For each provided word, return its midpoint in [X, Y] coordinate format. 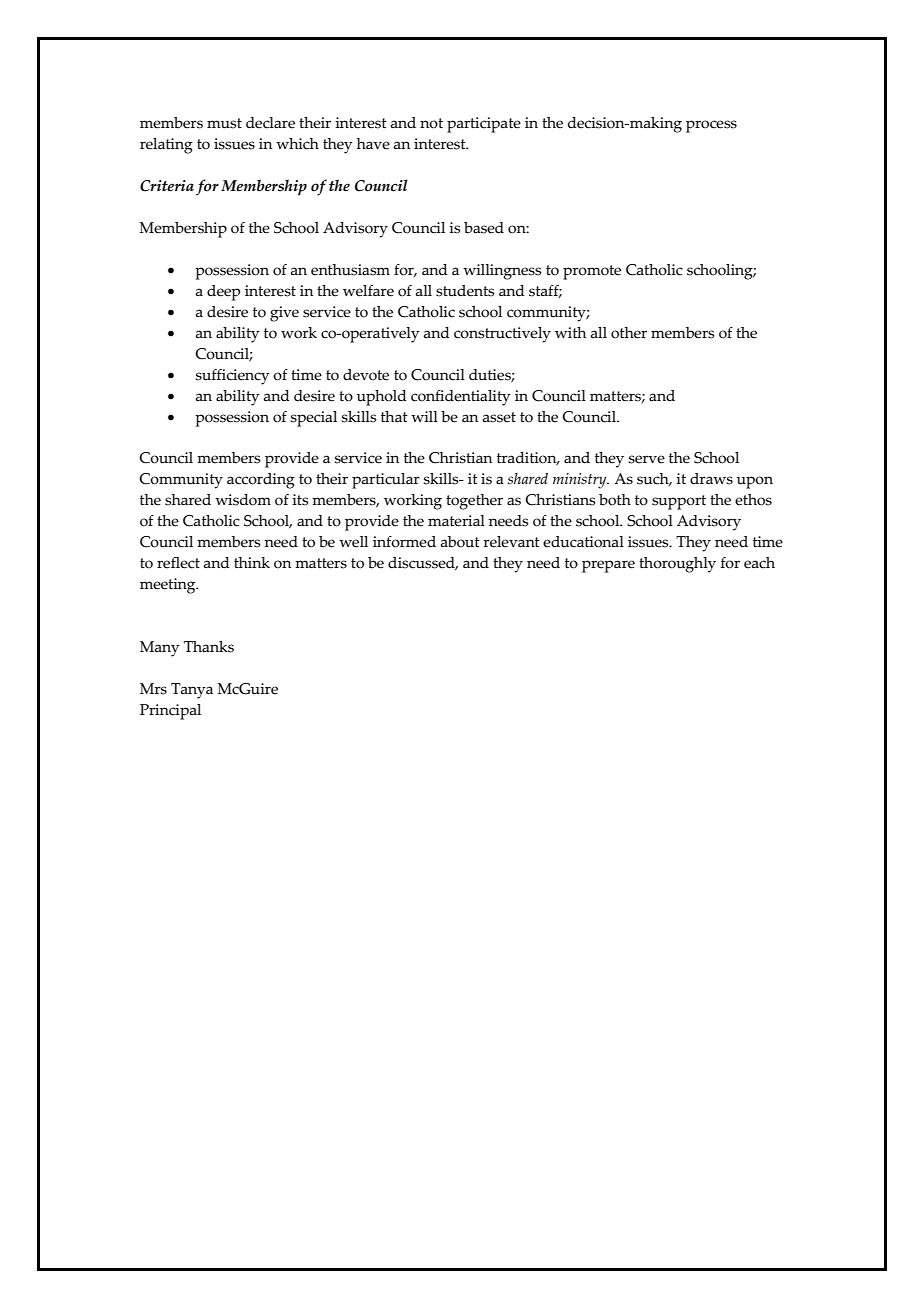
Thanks [209, 647]
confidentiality [461, 398]
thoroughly [677, 565]
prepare [608, 566]
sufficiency [233, 377]
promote [592, 272]
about [460, 542]
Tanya [192, 691]
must [224, 123]
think [252, 563]
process [711, 126]
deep [223, 293]
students [465, 291]
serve [647, 459]
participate [484, 125]
